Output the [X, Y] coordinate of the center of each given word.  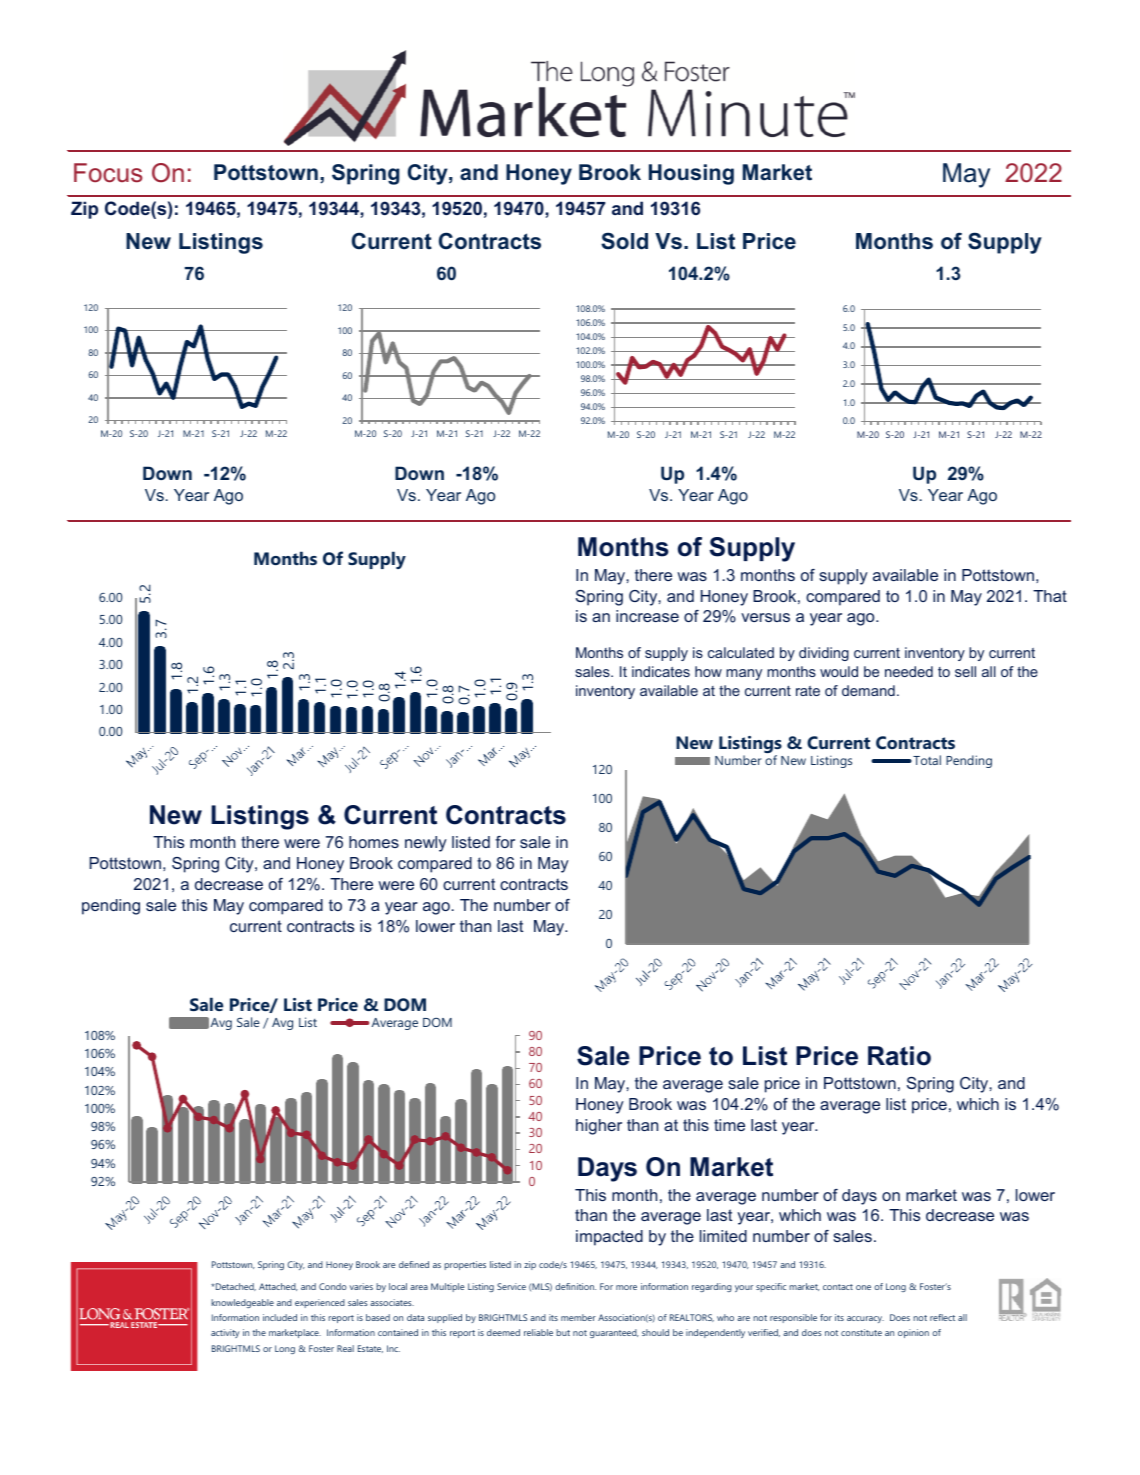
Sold [624, 241]
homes [374, 842]
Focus [108, 173]
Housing [691, 174]
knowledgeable [242, 1303]
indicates [661, 671]
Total [926, 760]
